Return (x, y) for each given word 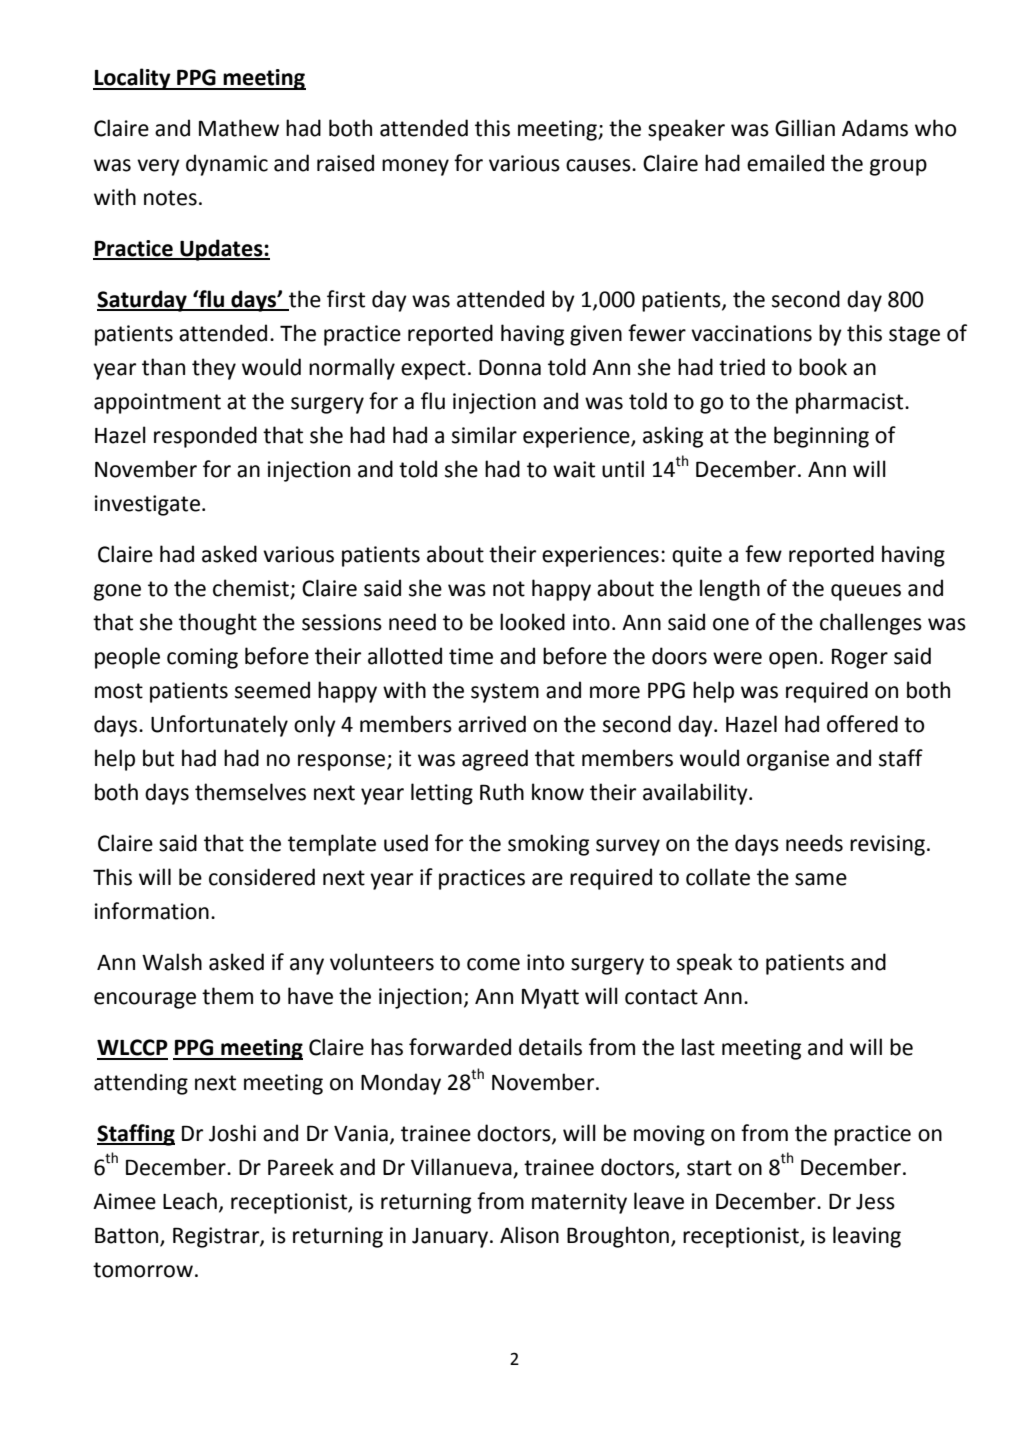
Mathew (239, 128)
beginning (821, 437)
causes (599, 165)
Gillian (805, 128)
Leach (190, 1201)
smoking (548, 845)
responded (205, 437)
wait (574, 469)
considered (262, 877)
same (821, 879)
